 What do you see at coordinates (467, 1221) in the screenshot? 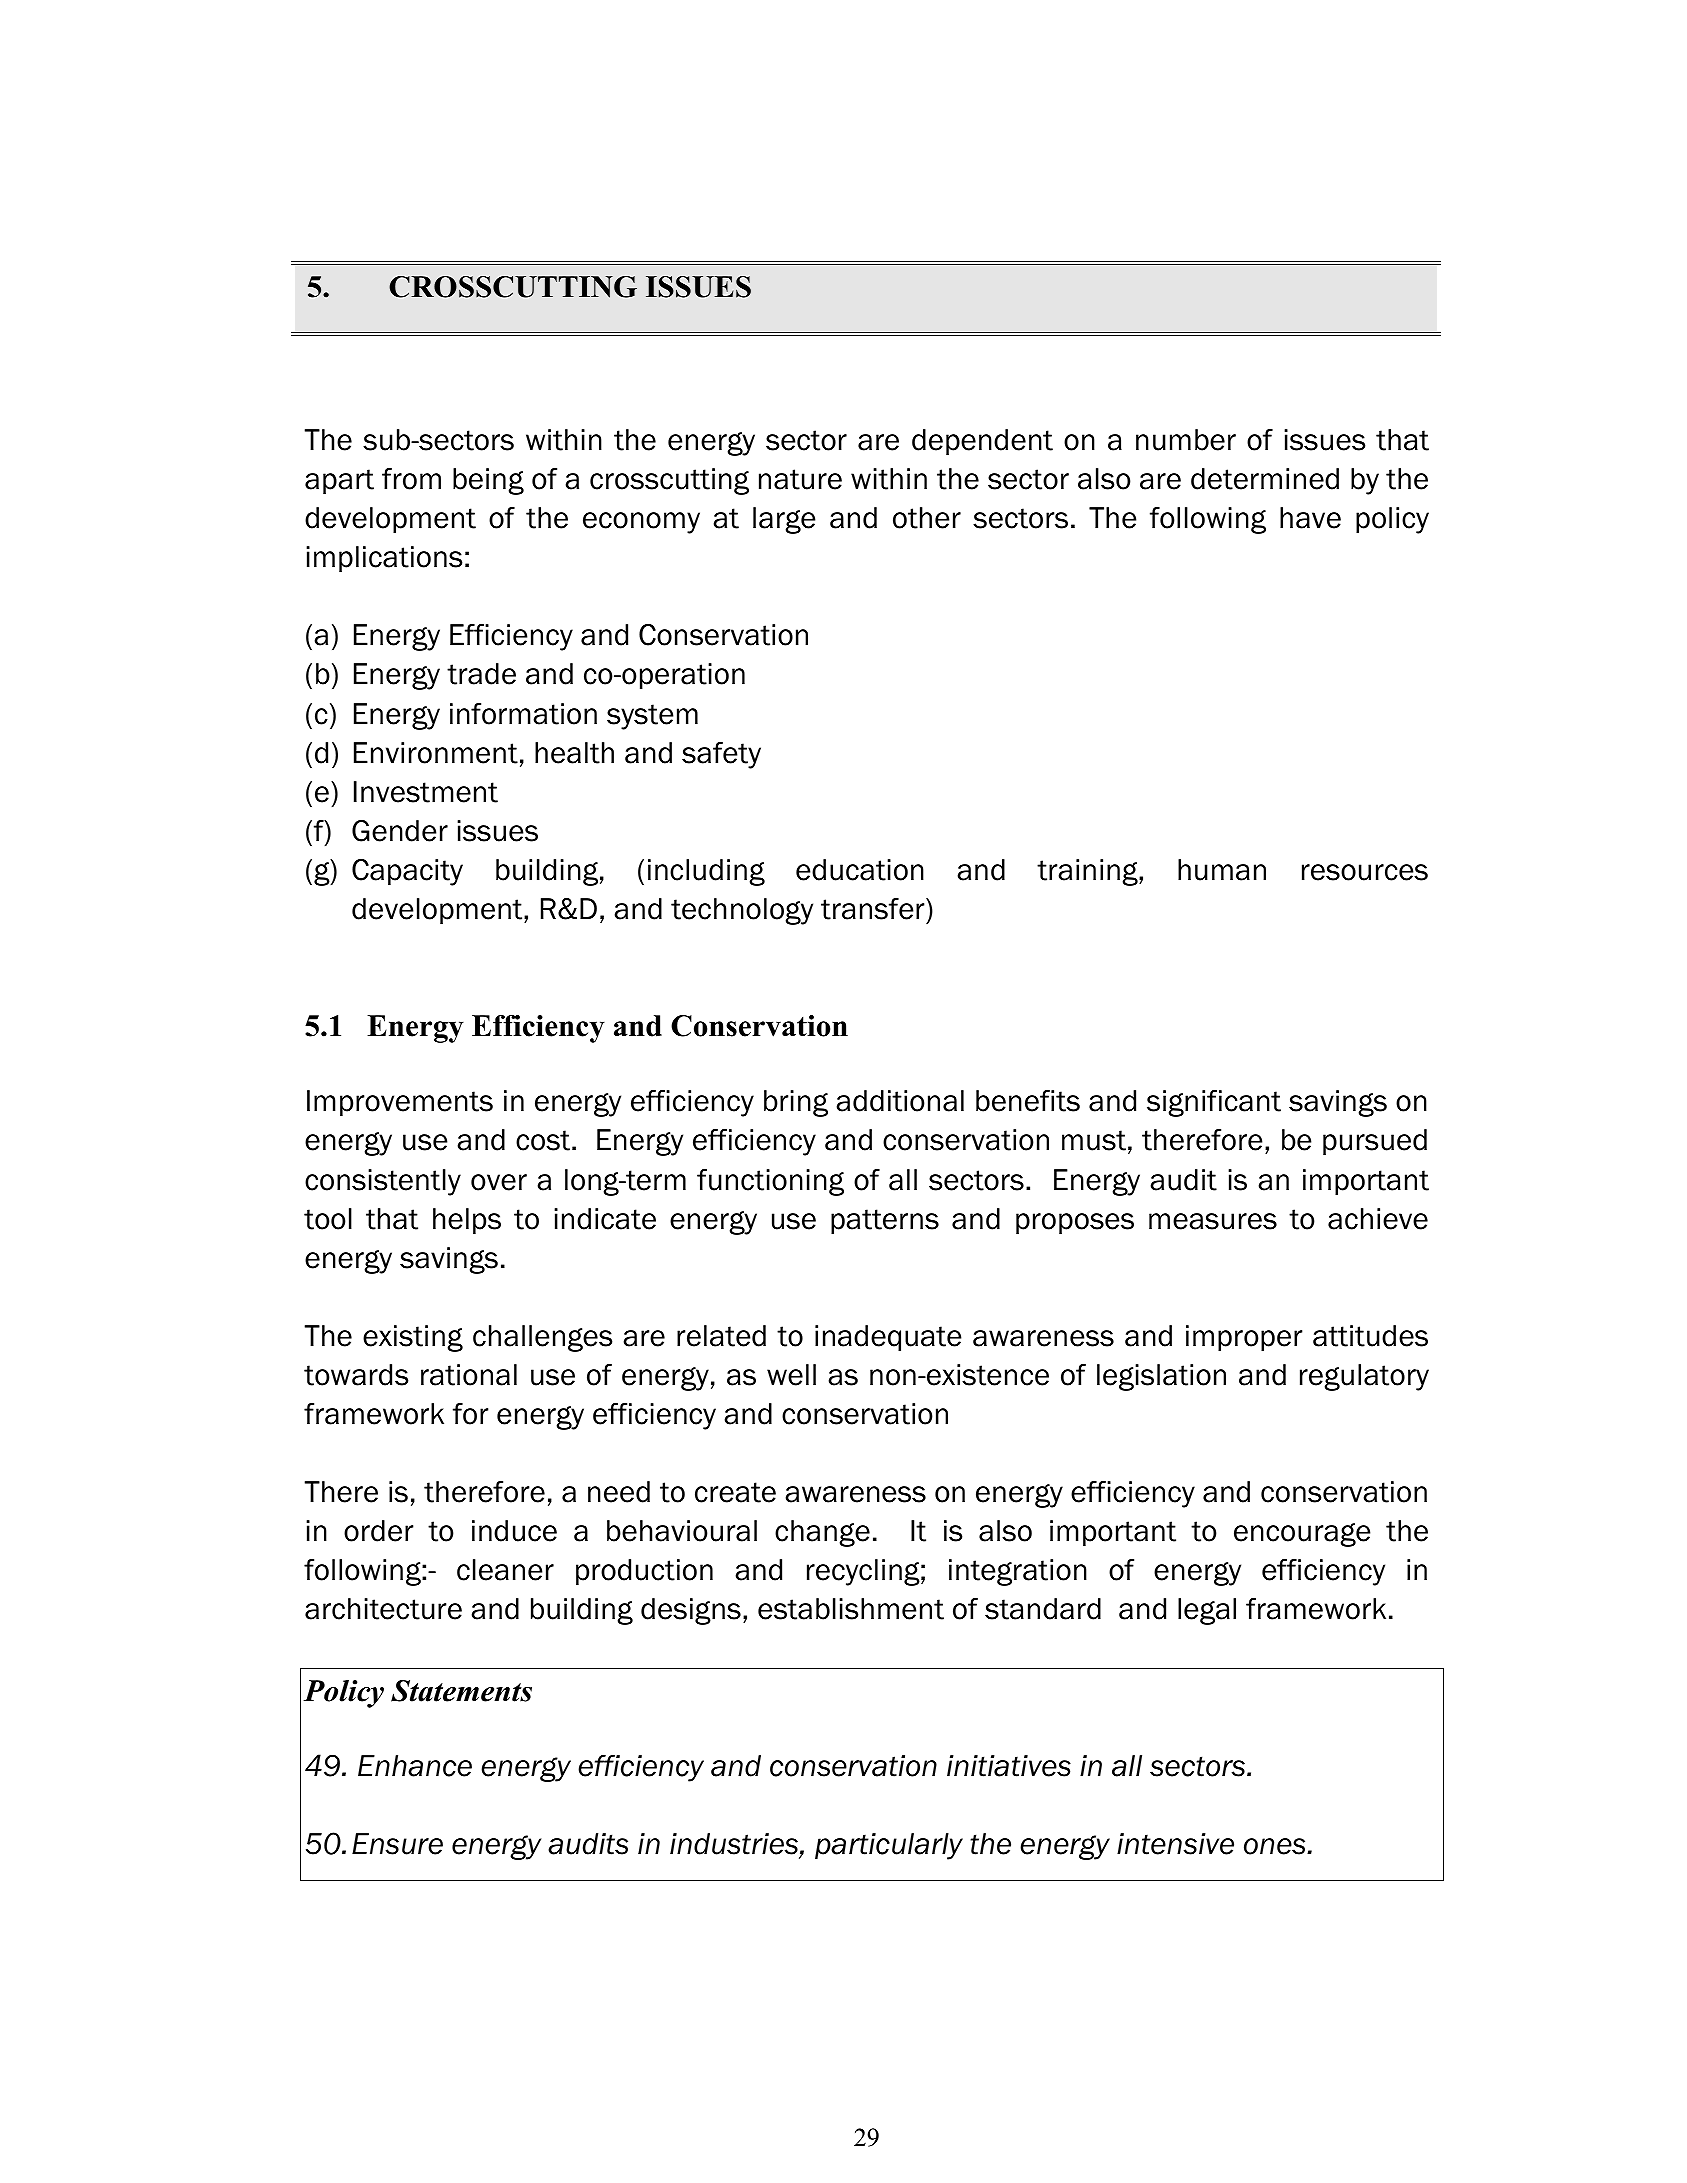
I see `helps` at bounding box center [467, 1221].
